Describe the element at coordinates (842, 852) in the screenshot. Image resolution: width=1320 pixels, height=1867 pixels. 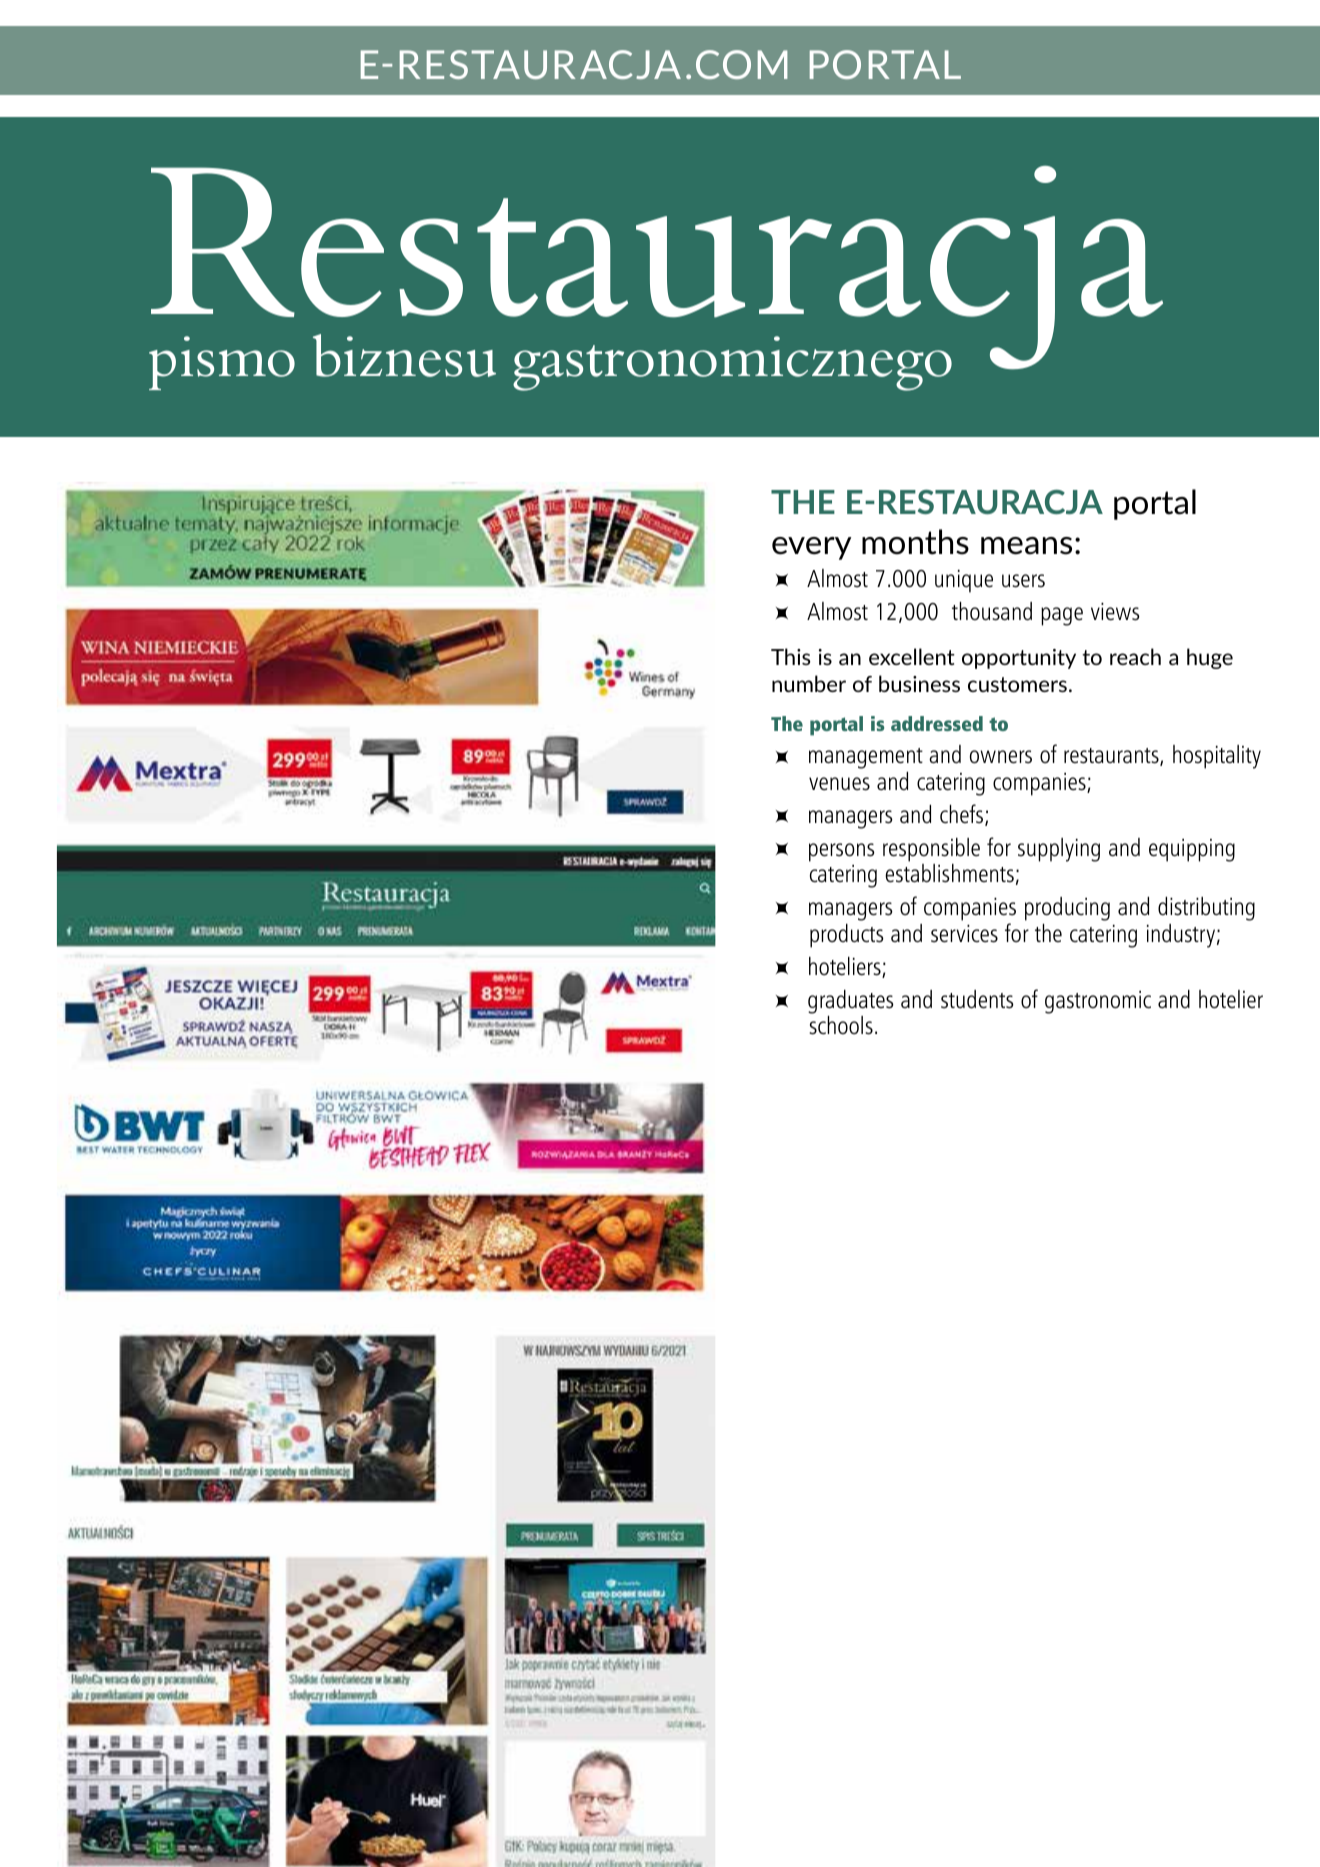
I see `persons` at that location.
